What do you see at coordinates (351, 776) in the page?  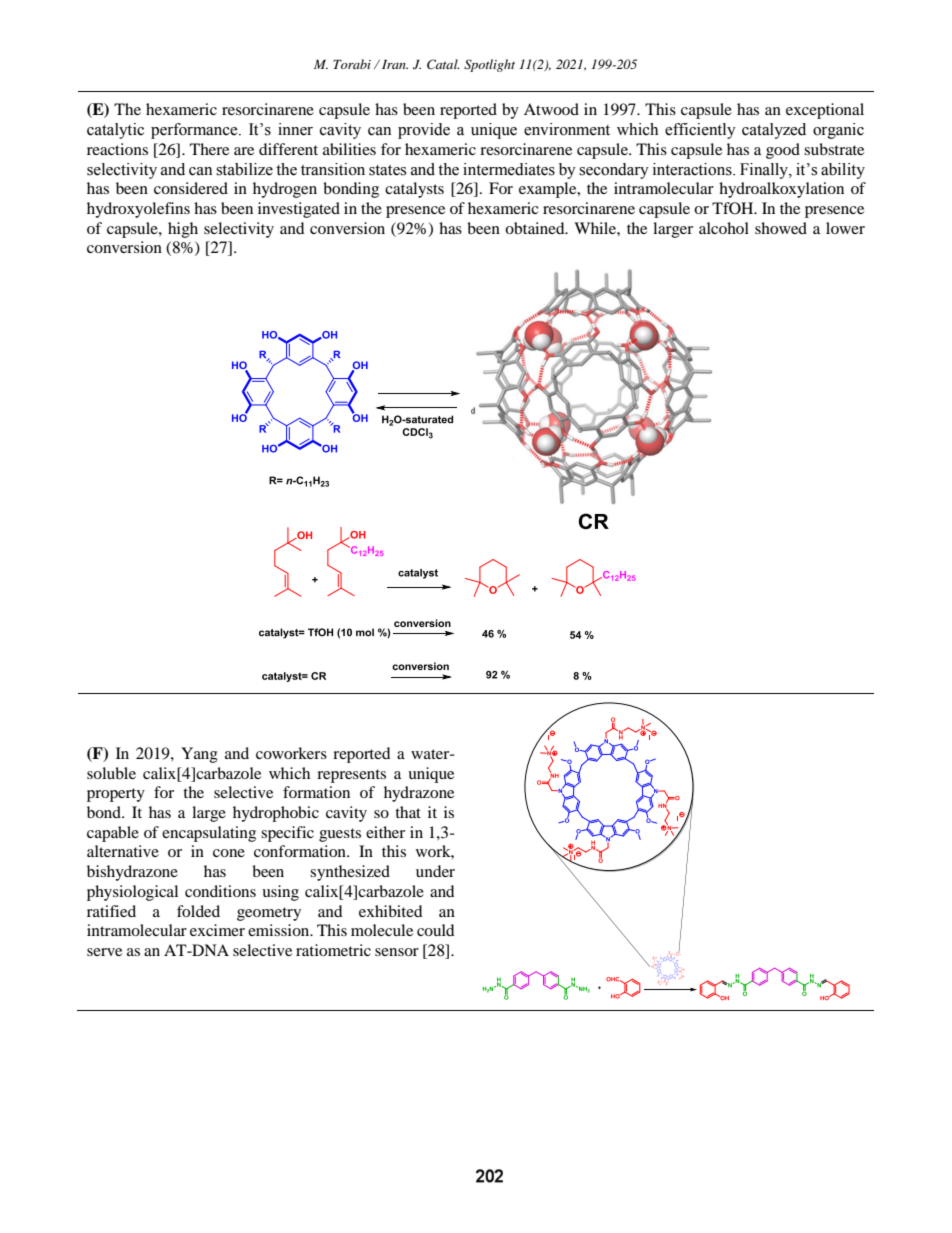 I see `represents` at bounding box center [351, 776].
